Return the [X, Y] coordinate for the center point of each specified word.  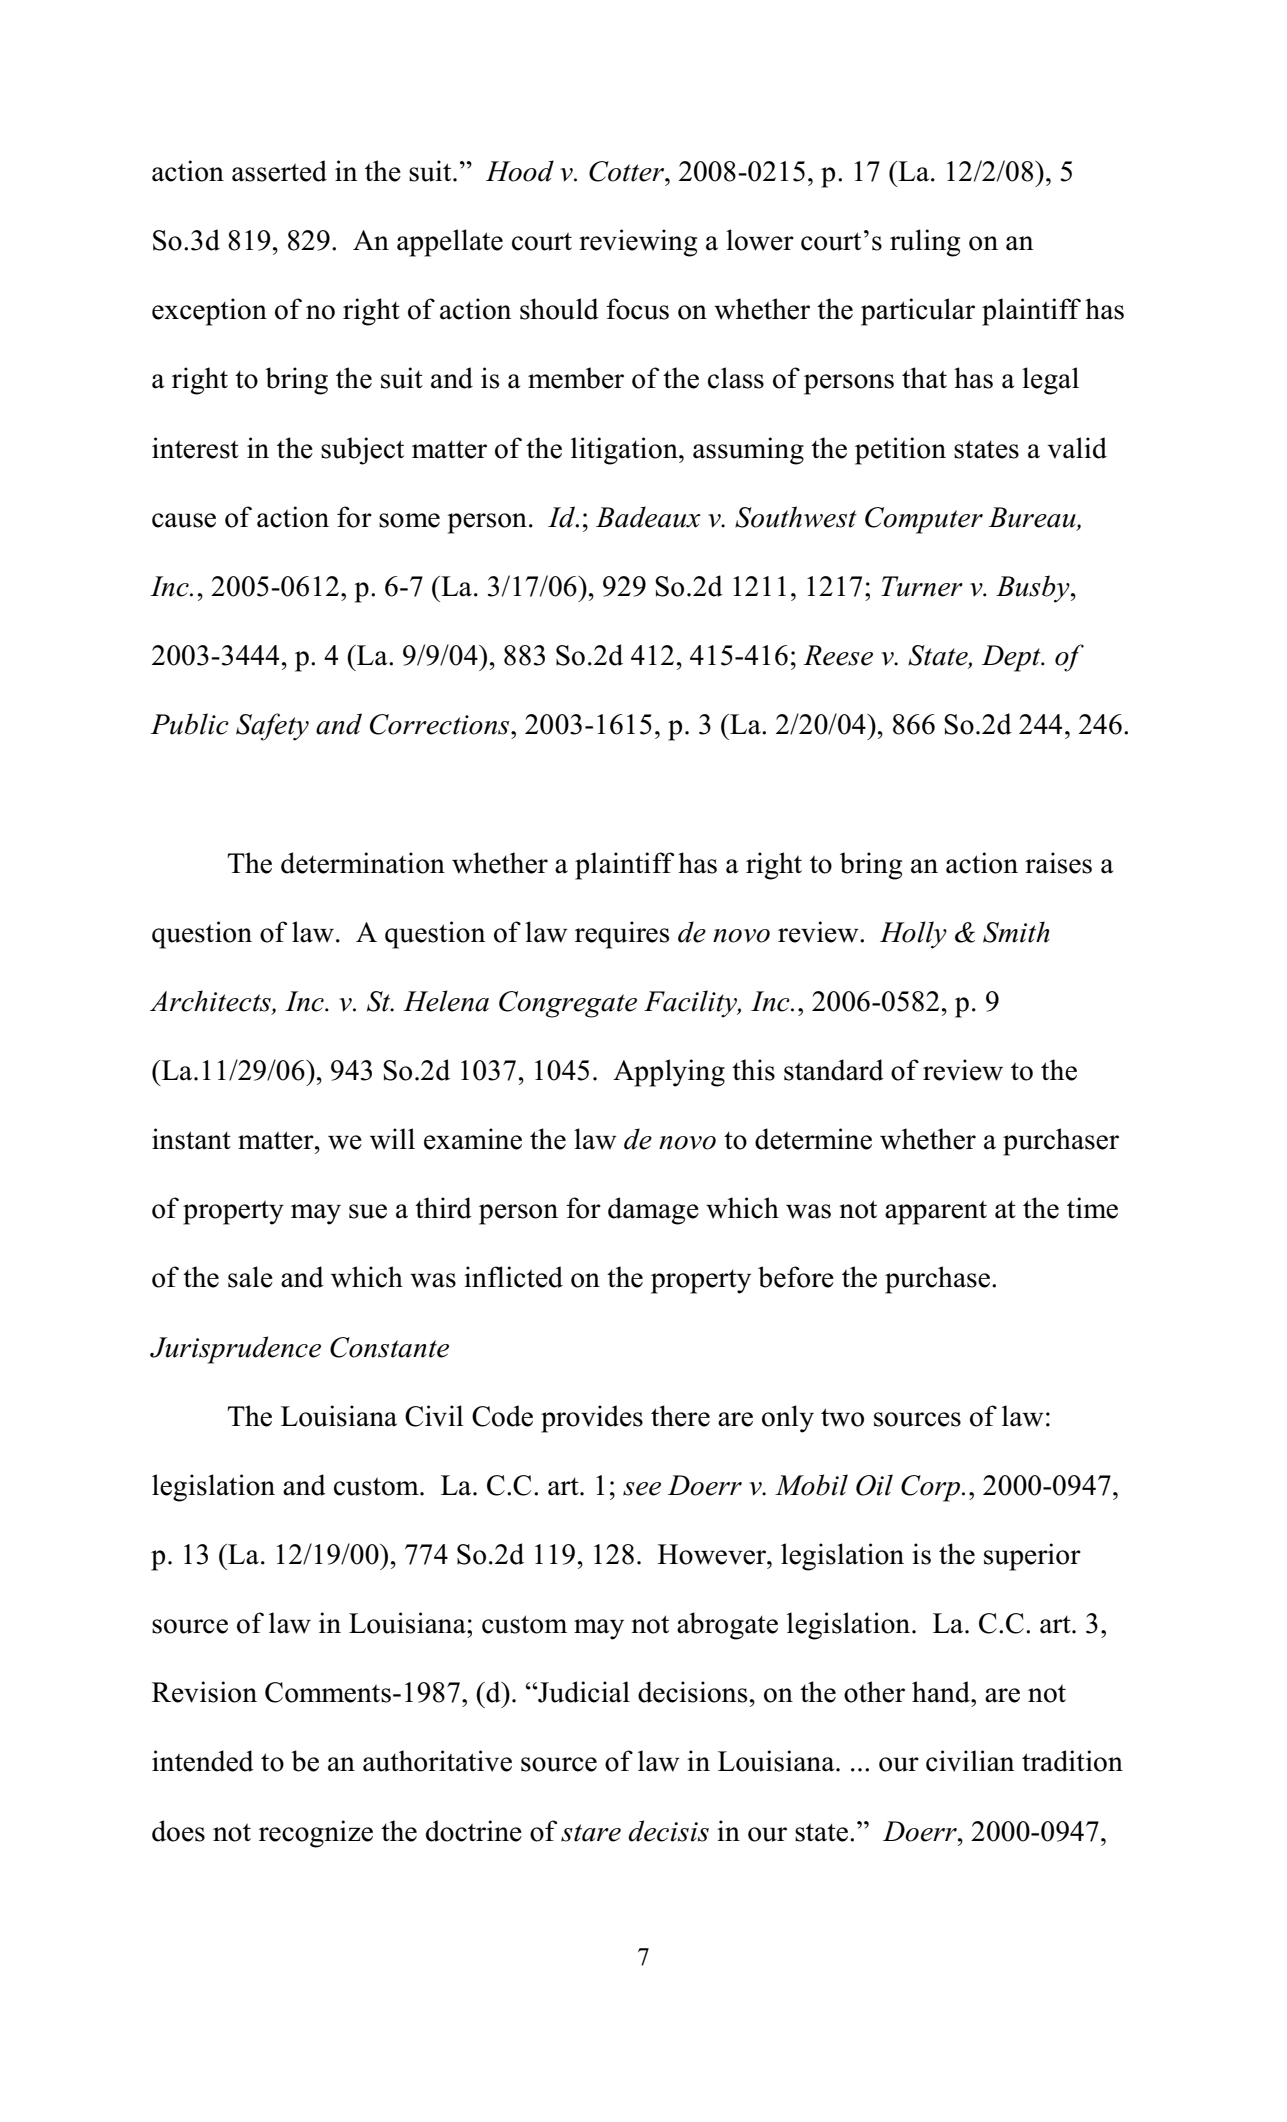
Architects [211, 1002]
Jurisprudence [235, 1350]
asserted [279, 171]
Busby [1034, 589]
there [680, 1416]
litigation [625, 451]
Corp [932, 1488]
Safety [272, 727]
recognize [316, 1834]
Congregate [568, 1004]
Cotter [627, 171]
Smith [1016, 932]
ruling [925, 243]
